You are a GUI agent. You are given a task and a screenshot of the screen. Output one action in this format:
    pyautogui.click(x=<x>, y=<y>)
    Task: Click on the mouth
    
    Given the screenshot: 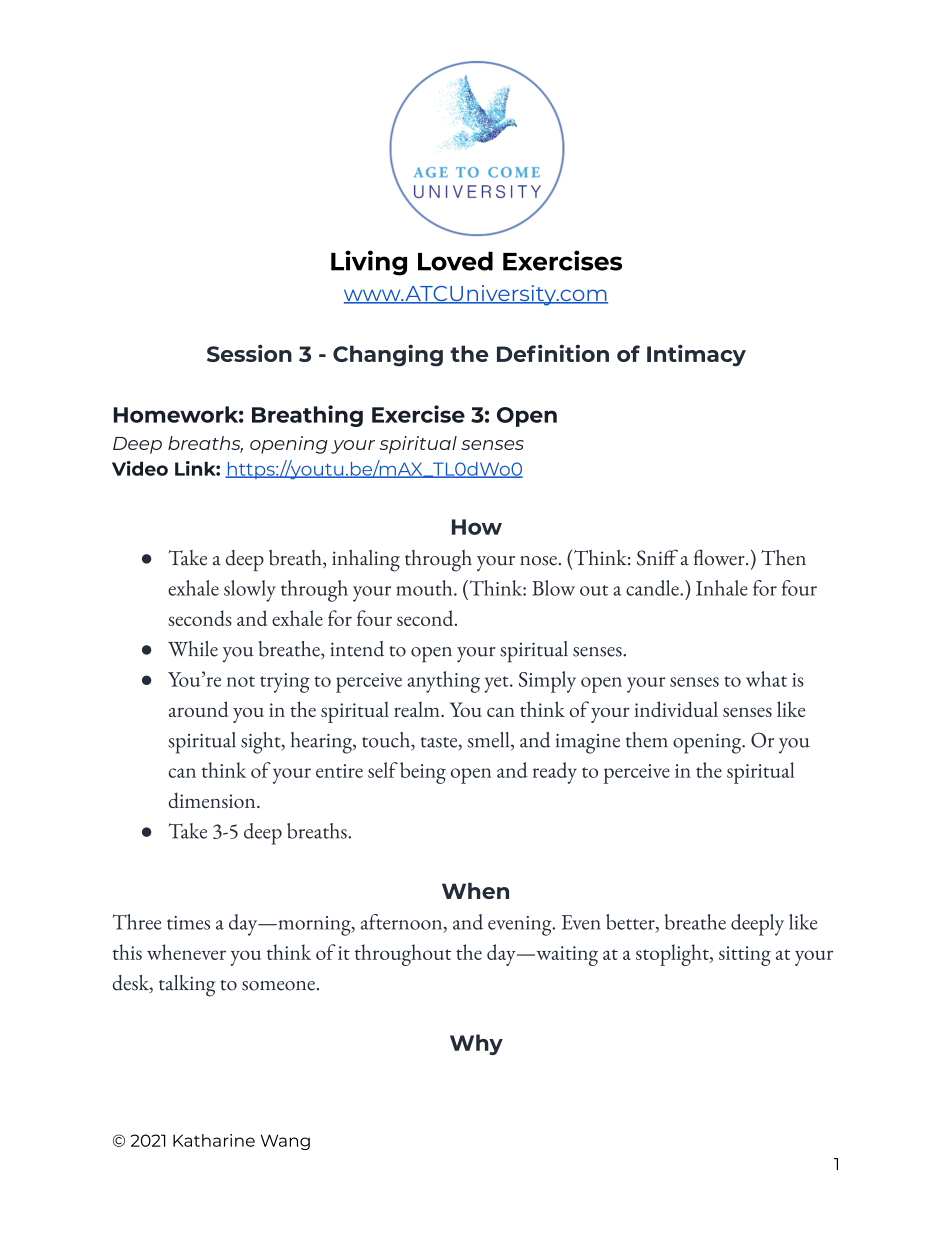 What is the action you would take?
    pyautogui.click(x=425, y=588)
